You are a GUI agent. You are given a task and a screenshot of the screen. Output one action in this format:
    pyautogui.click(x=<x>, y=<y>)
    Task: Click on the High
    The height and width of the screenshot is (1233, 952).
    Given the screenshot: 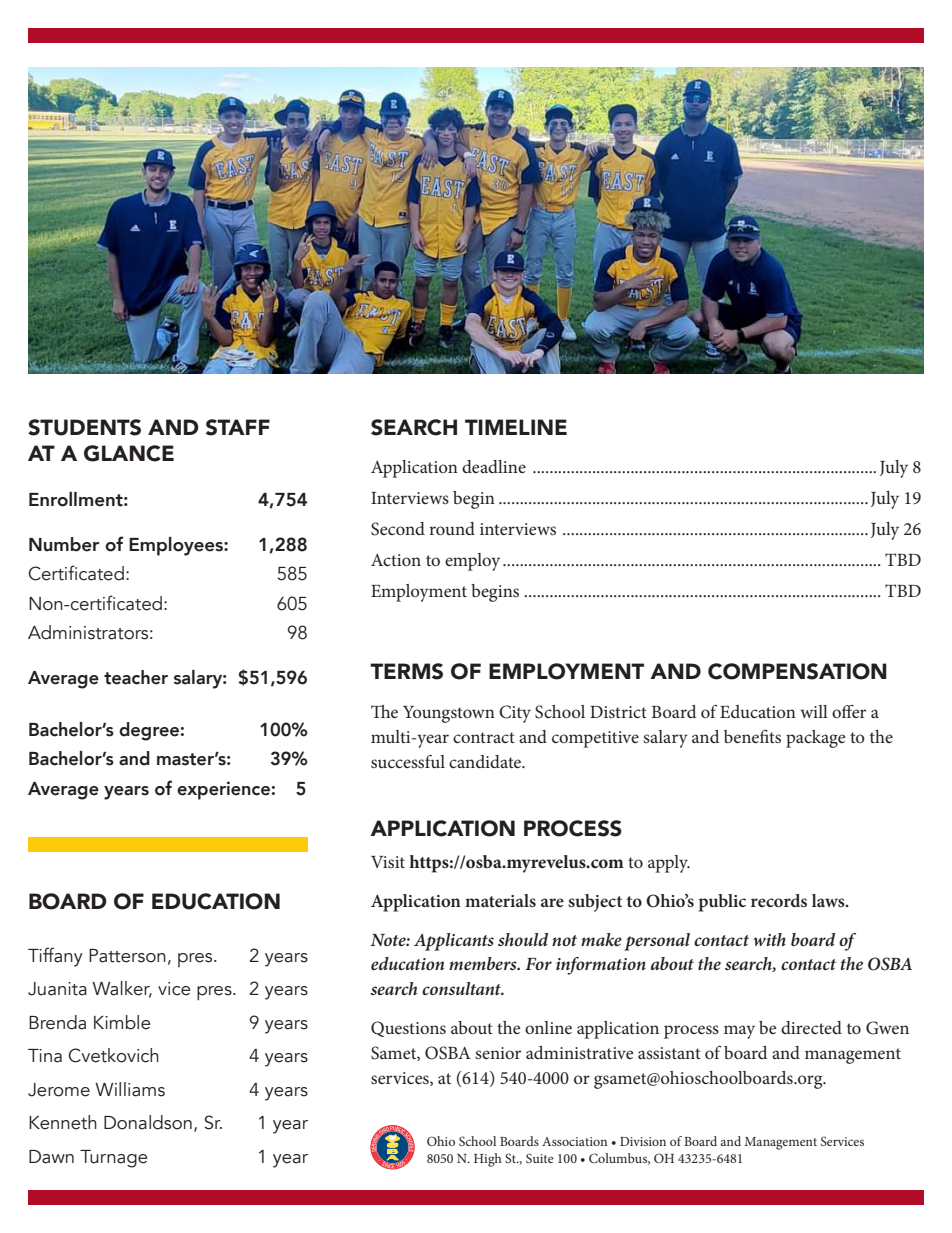 What is the action you would take?
    pyautogui.click(x=488, y=1160)
